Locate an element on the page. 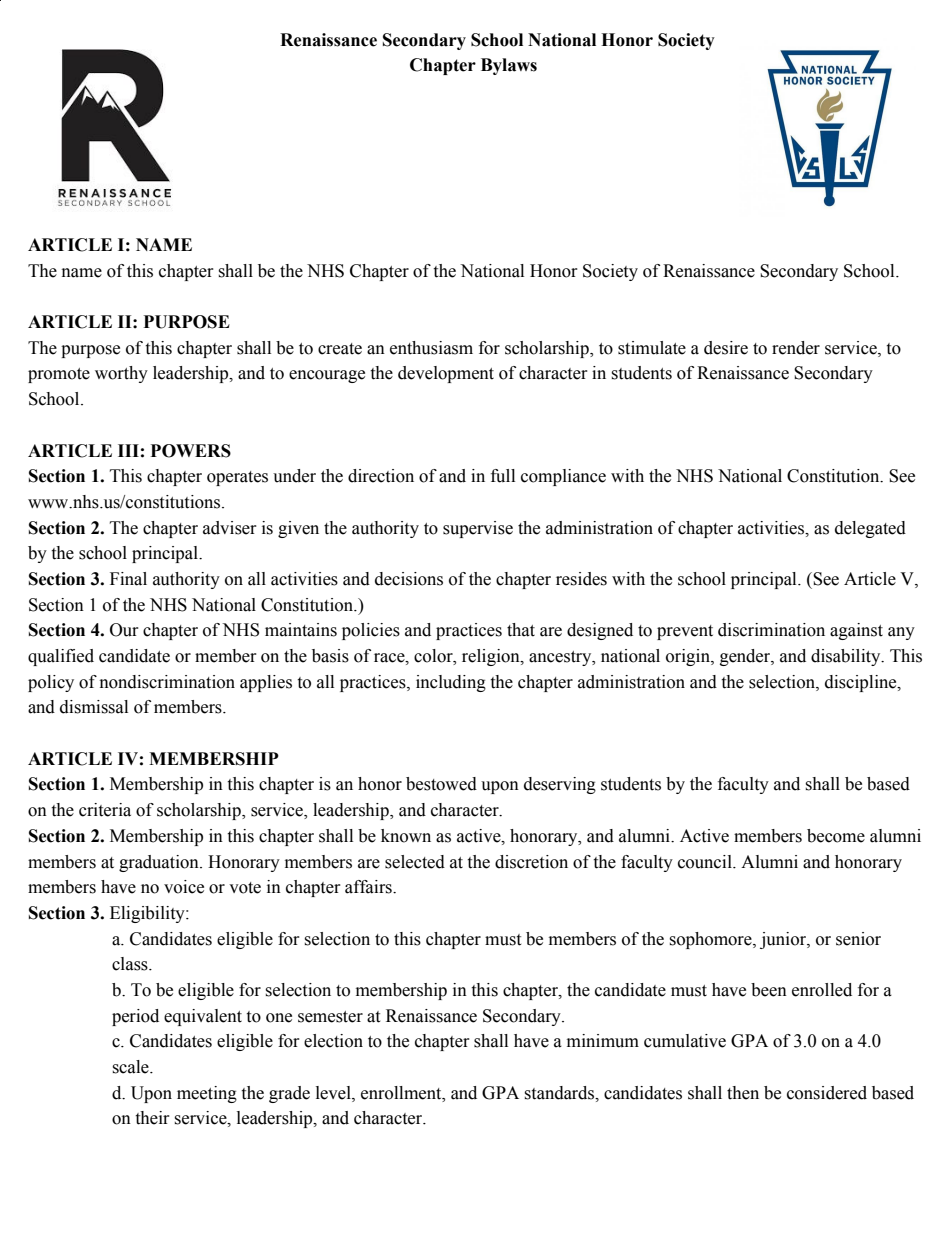  development is located at coordinates (446, 374).
